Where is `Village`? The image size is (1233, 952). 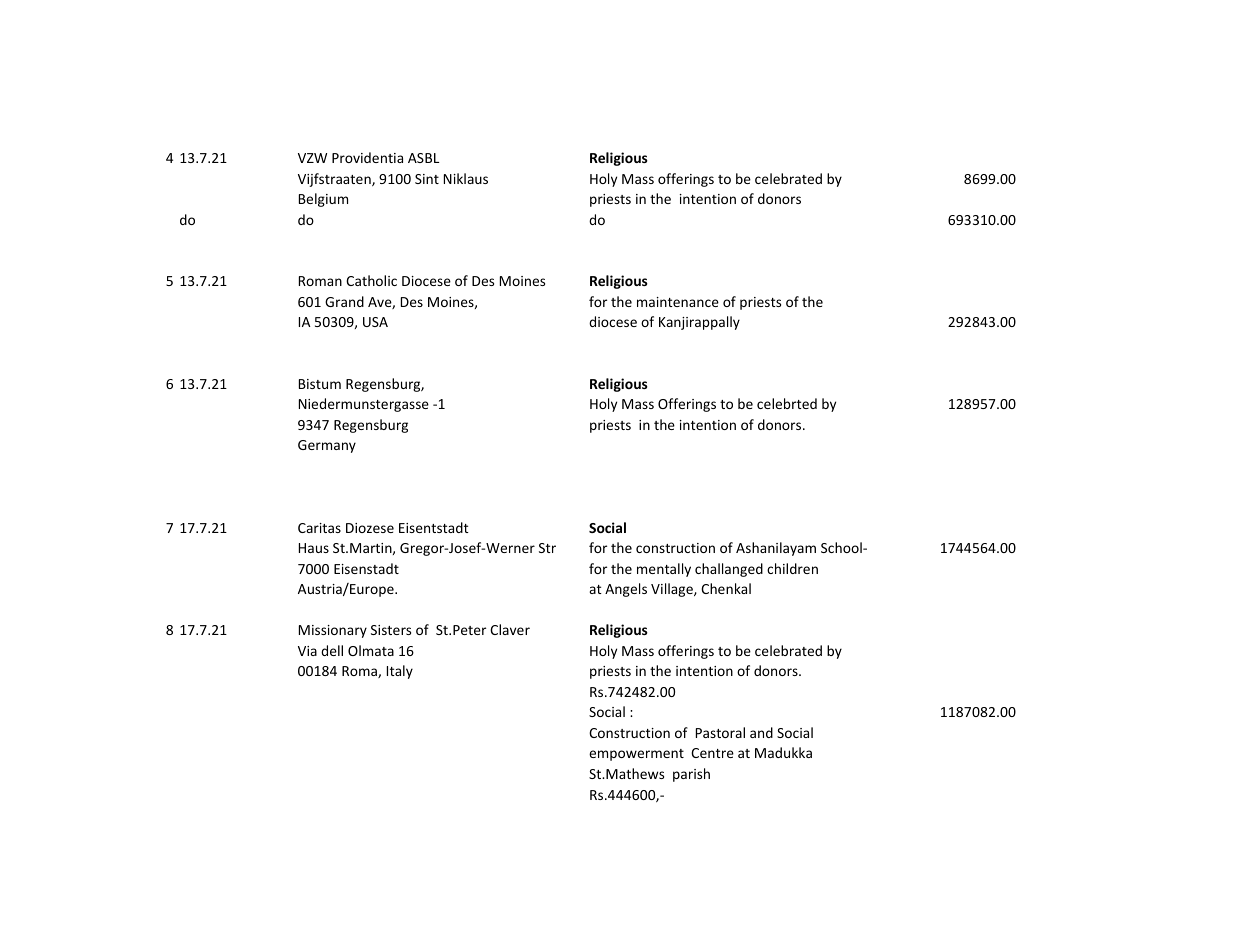 Village is located at coordinates (673, 590).
